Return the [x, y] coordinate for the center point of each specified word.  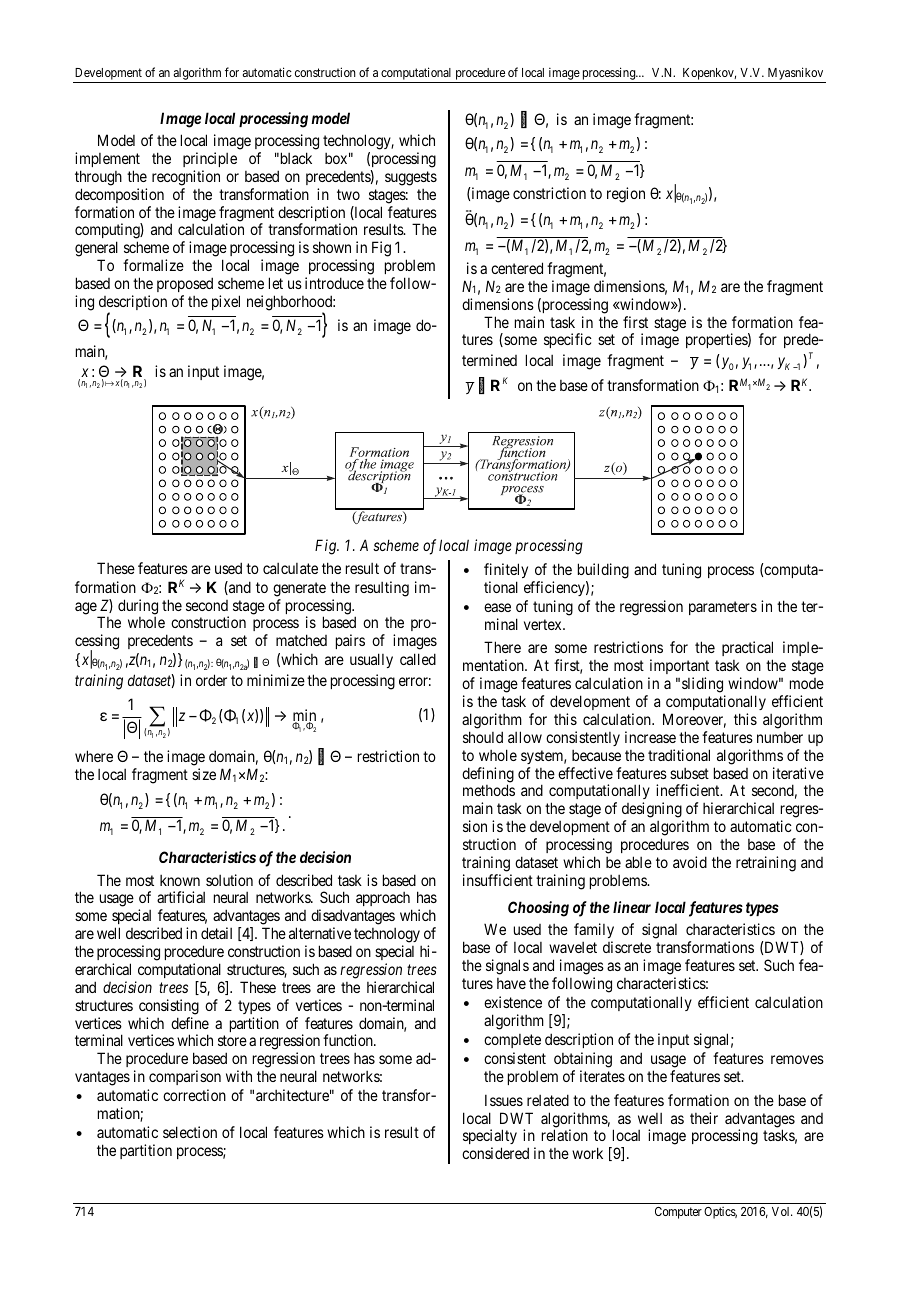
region [626, 195]
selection [190, 1132]
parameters [723, 608]
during [138, 607]
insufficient [498, 880]
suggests [411, 178]
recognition [186, 178]
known [180, 880]
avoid [690, 862]
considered [495, 1153]
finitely [506, 570]
